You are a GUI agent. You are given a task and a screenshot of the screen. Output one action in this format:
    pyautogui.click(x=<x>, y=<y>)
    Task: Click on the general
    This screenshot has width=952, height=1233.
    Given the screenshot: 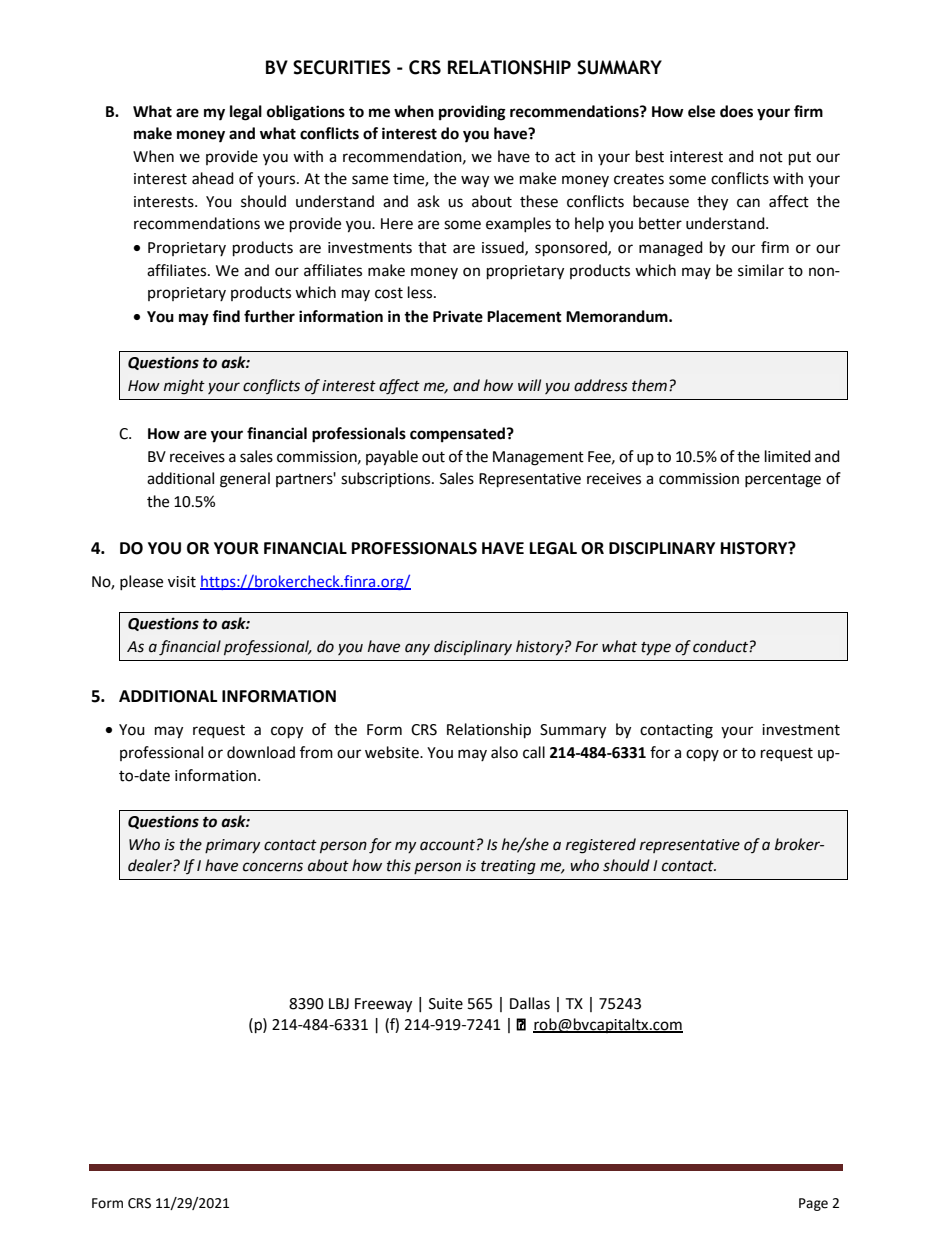 What is the action you would take?
    pyautogui.click(x=245, y=480)
